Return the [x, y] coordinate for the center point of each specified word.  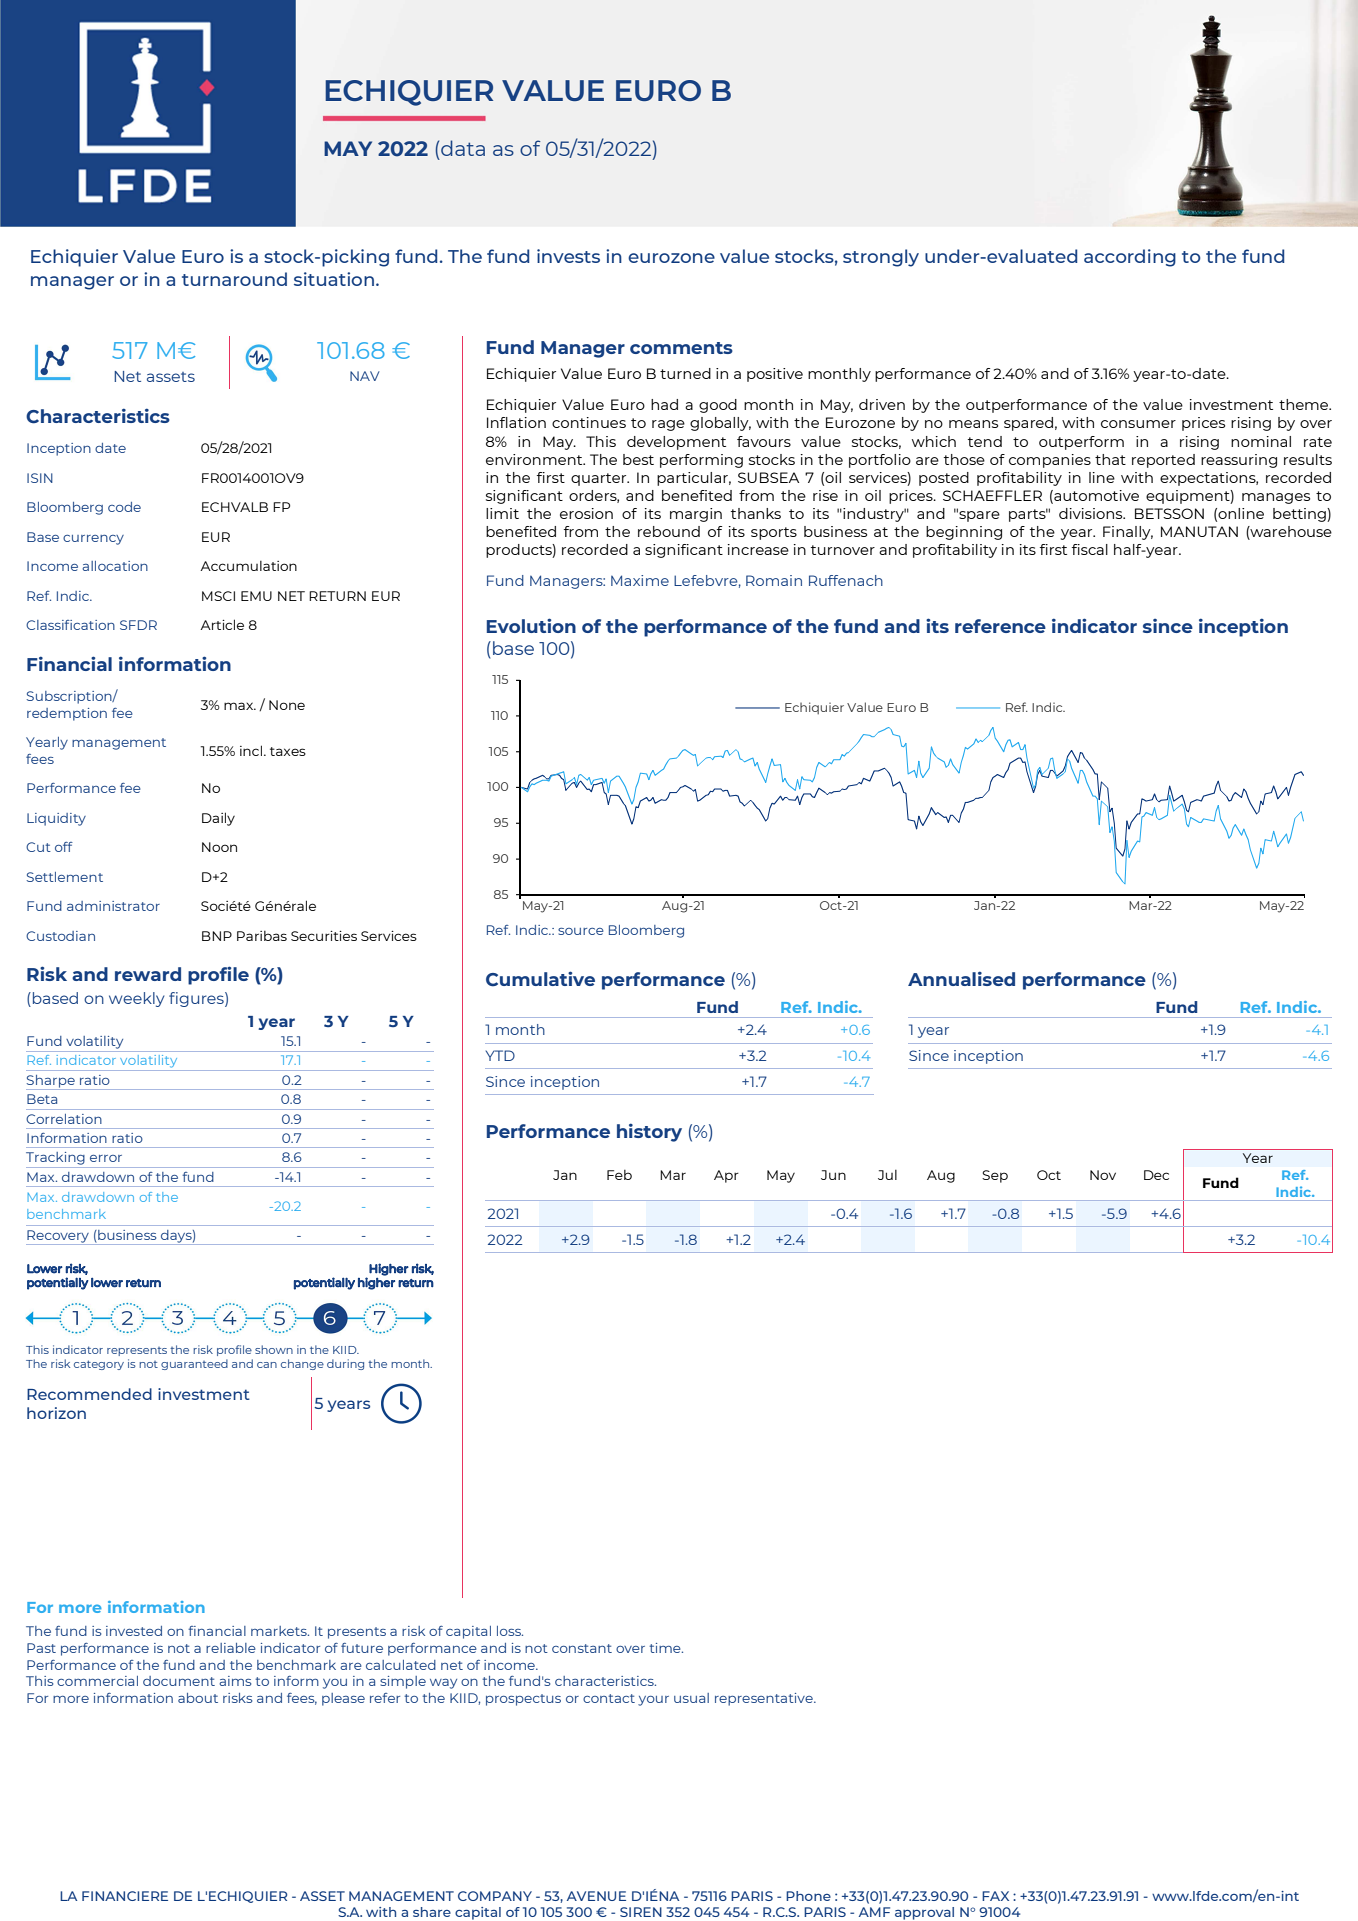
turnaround [234, 279]
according [1130, 258]
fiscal [1090, 549]
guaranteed [194, 1364]
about [198, 1698]
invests [568, 256]
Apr [726, 1176]
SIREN [641, 1912]
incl [252, 750]
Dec [1156, 1175]
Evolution [531, 625]
